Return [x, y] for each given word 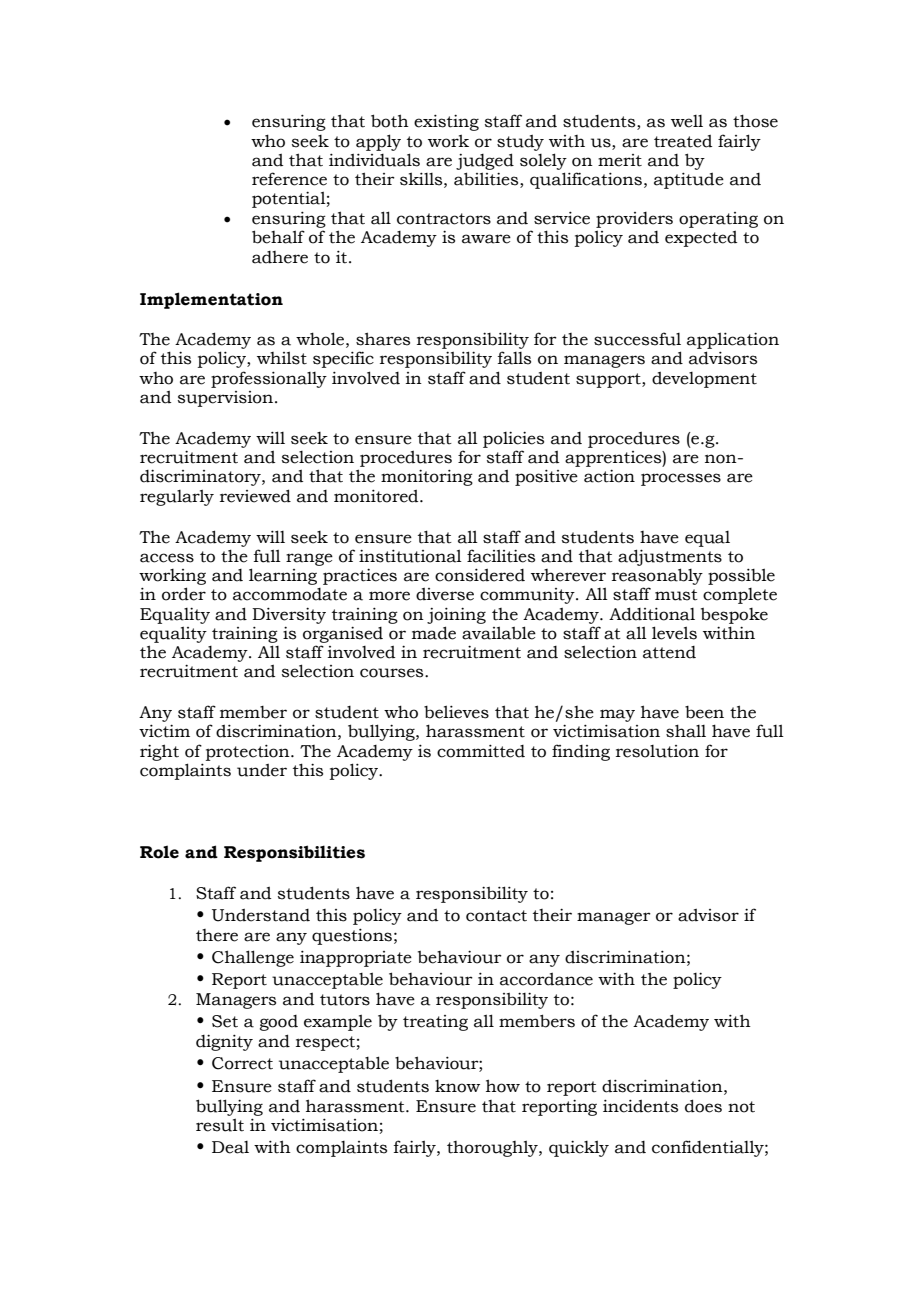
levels [674, 633]
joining [456, 615]
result [220, 1125]
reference [289, 179]
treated [683, 141]
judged [485, 161]
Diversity [289, 615]
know [457, 1086]
